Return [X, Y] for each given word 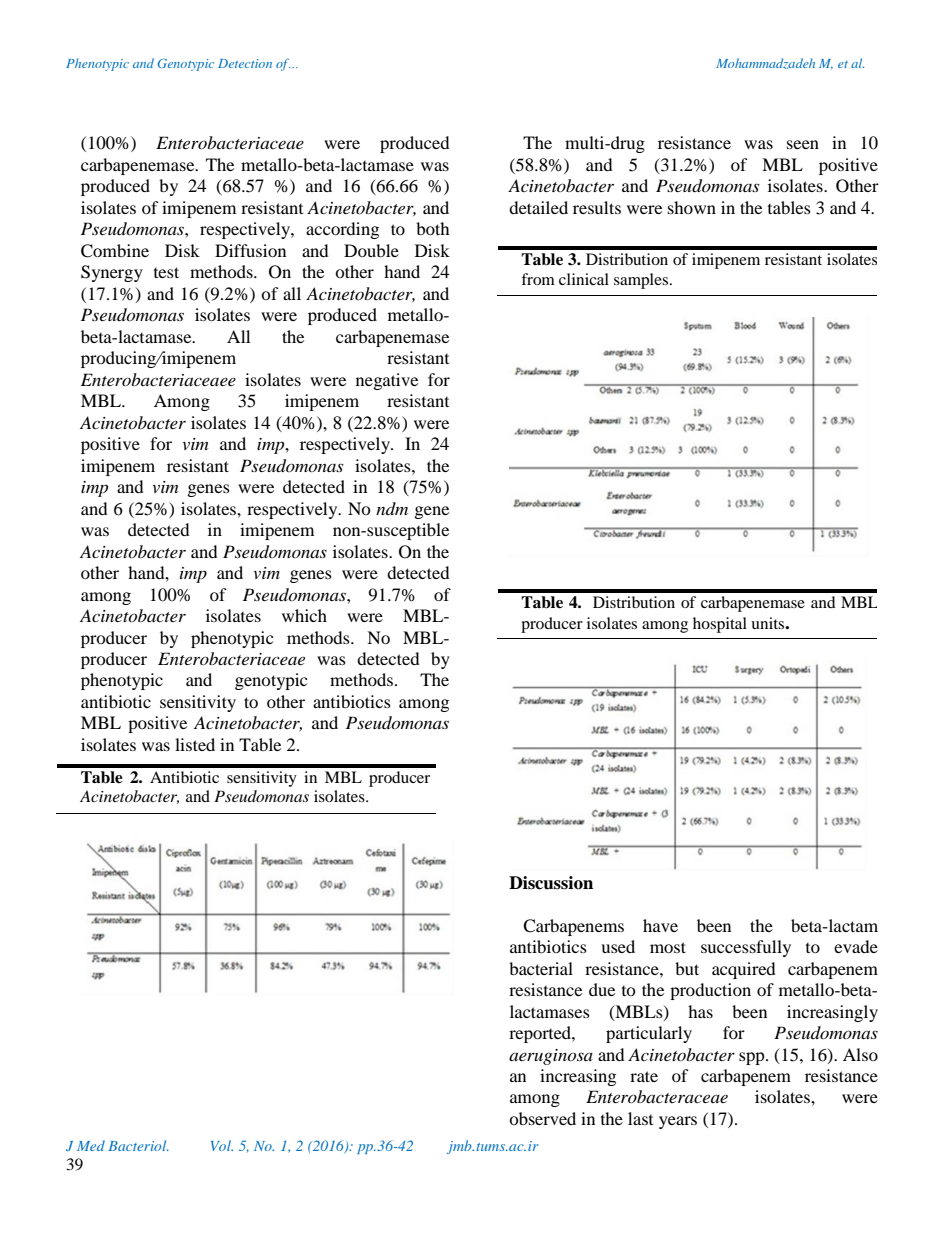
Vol [222, 1145]
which [304, 615]
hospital [720, 625]
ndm [392, 508]
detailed [538, 207]
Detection [245, 63]
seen [803, 144]
